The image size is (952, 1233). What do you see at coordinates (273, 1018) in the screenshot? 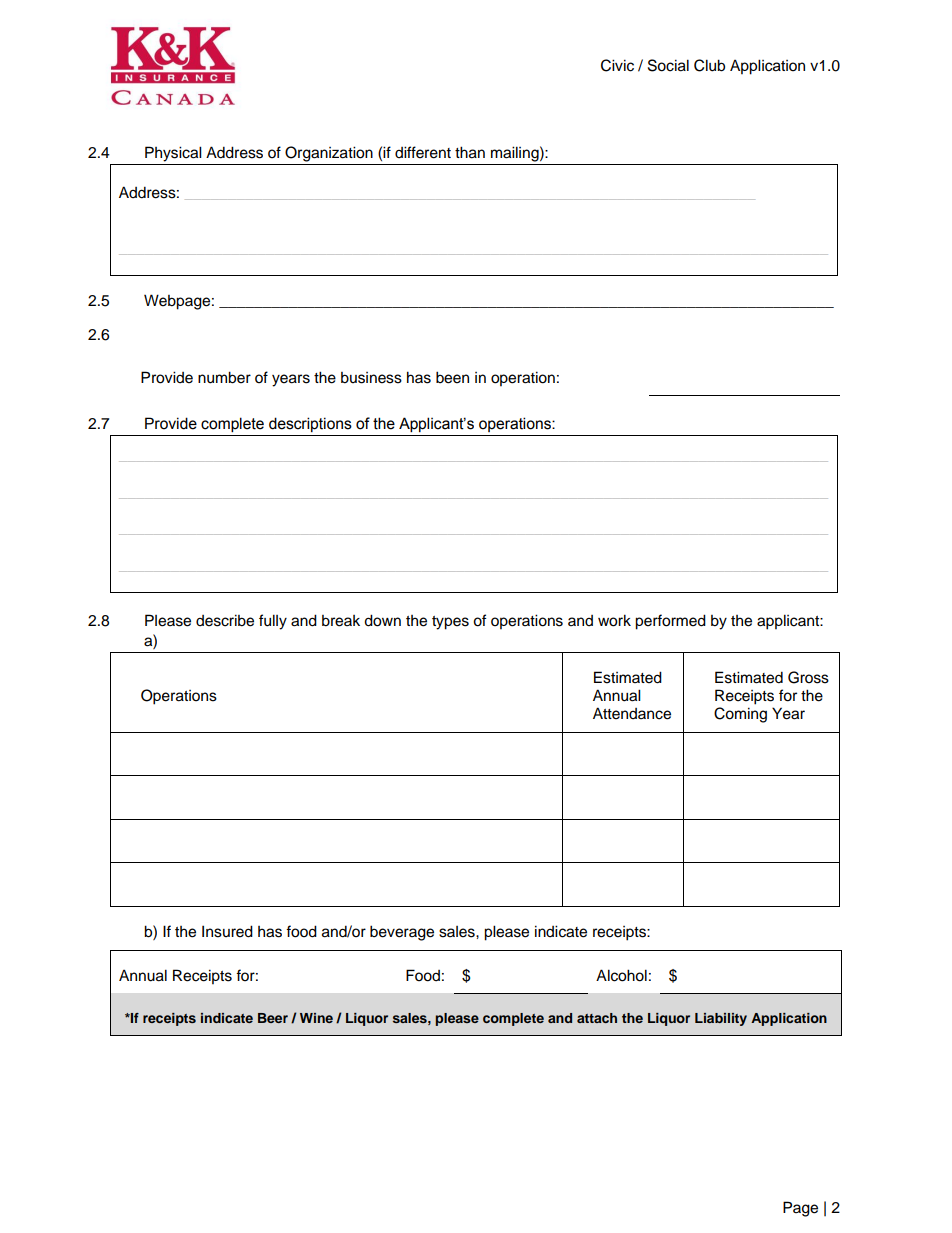
I see `Beer` at bounding box center [273, 1018].
